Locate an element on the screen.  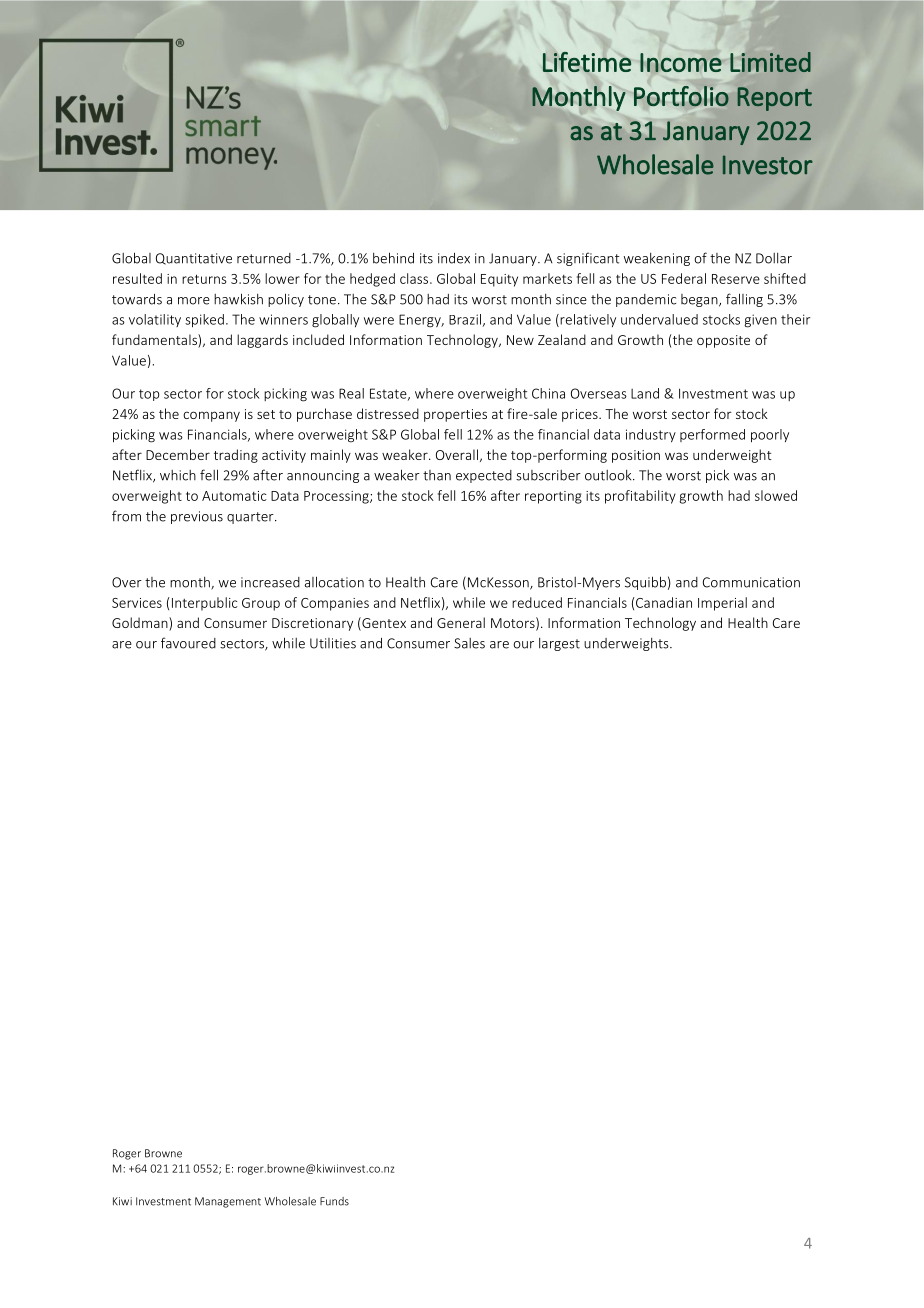
Lifetime is located at coordinates (587, 62).
